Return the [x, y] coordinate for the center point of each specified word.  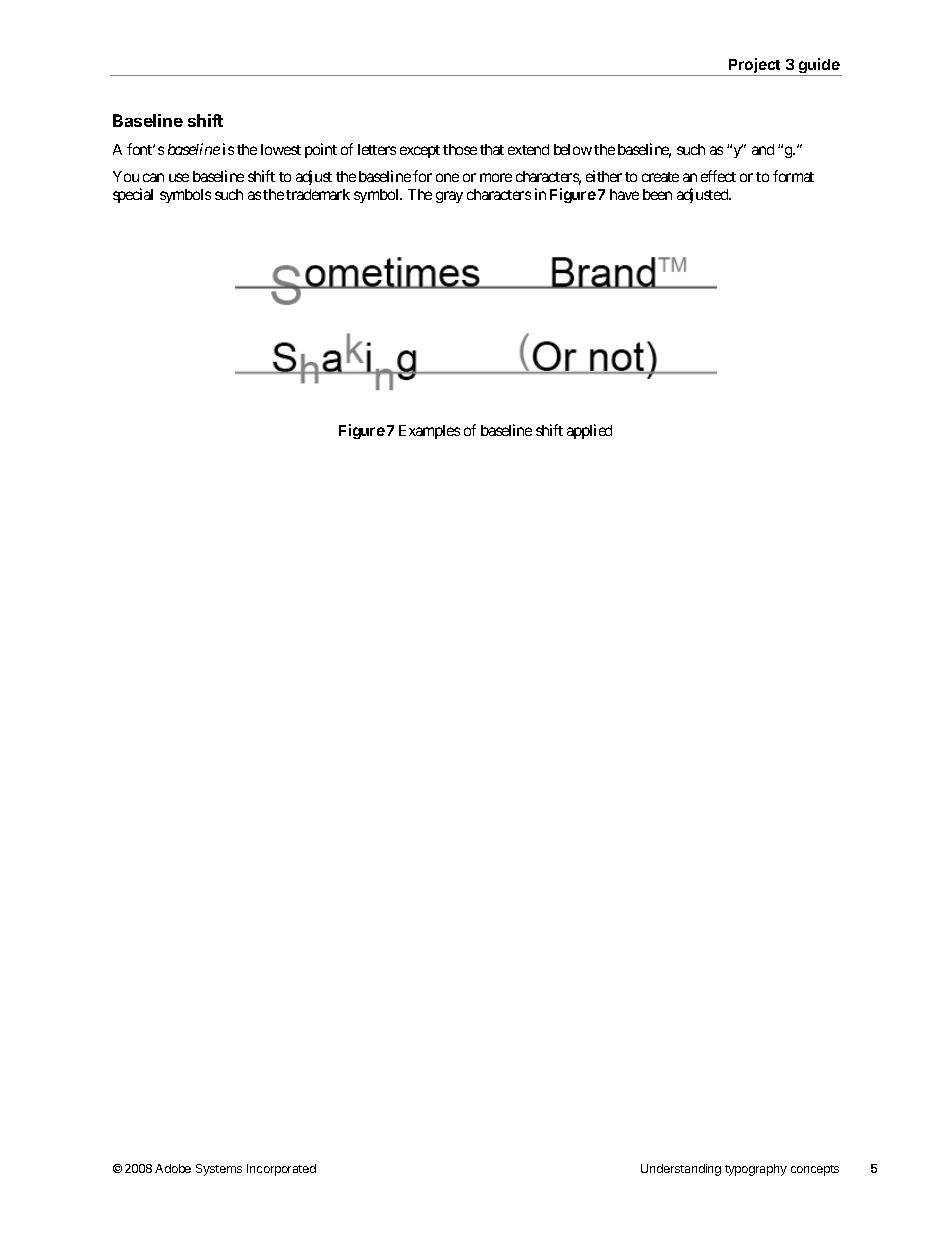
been [657, 194]
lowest [281, 149]
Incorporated [281, 1170]
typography [756, 1170]
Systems [219, 1170]
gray [449, 197]
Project [755, 67]
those [460, 149]
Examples [429, 432]
